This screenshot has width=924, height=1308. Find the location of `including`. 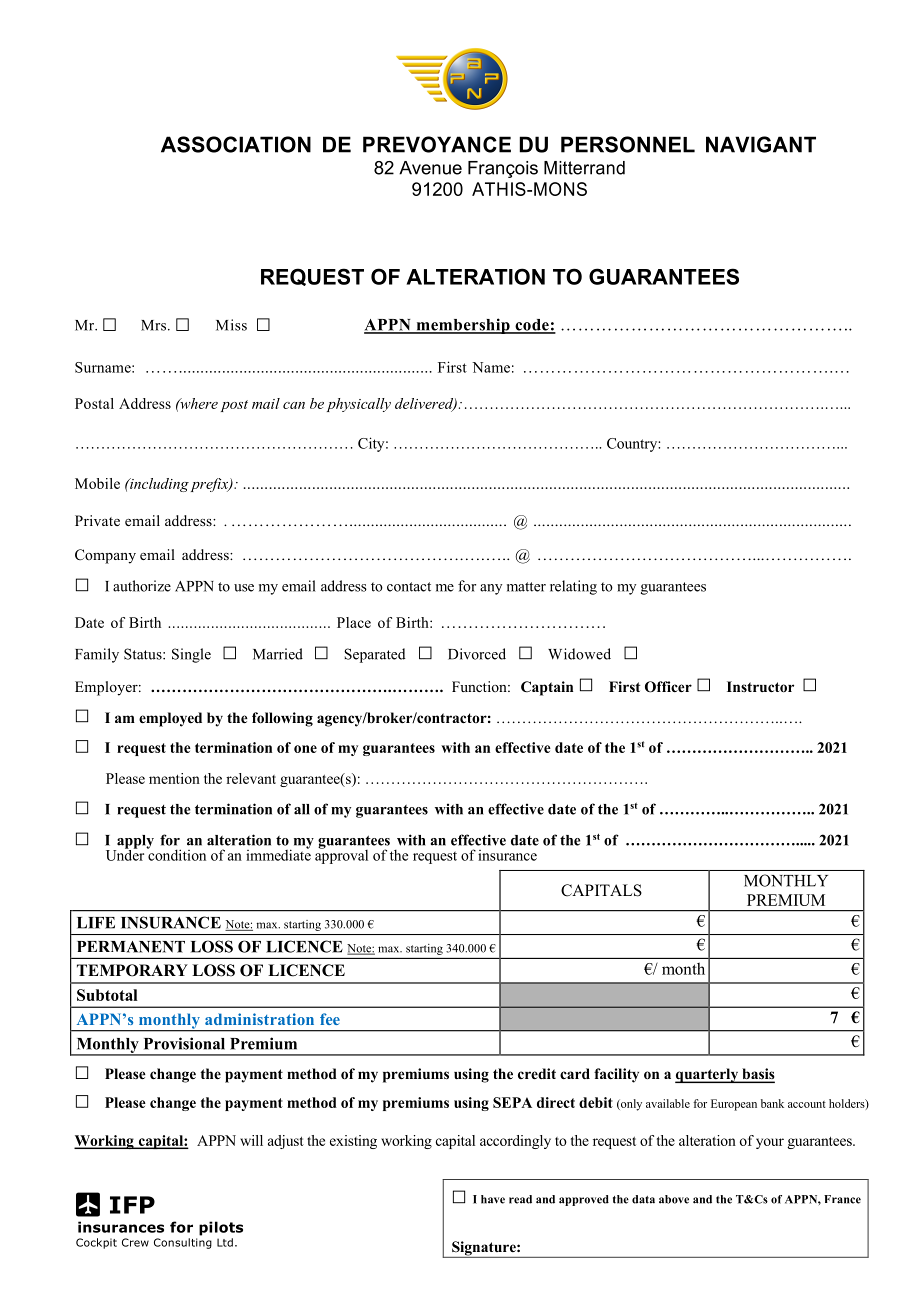

including is located at coordinates (158, 485).
